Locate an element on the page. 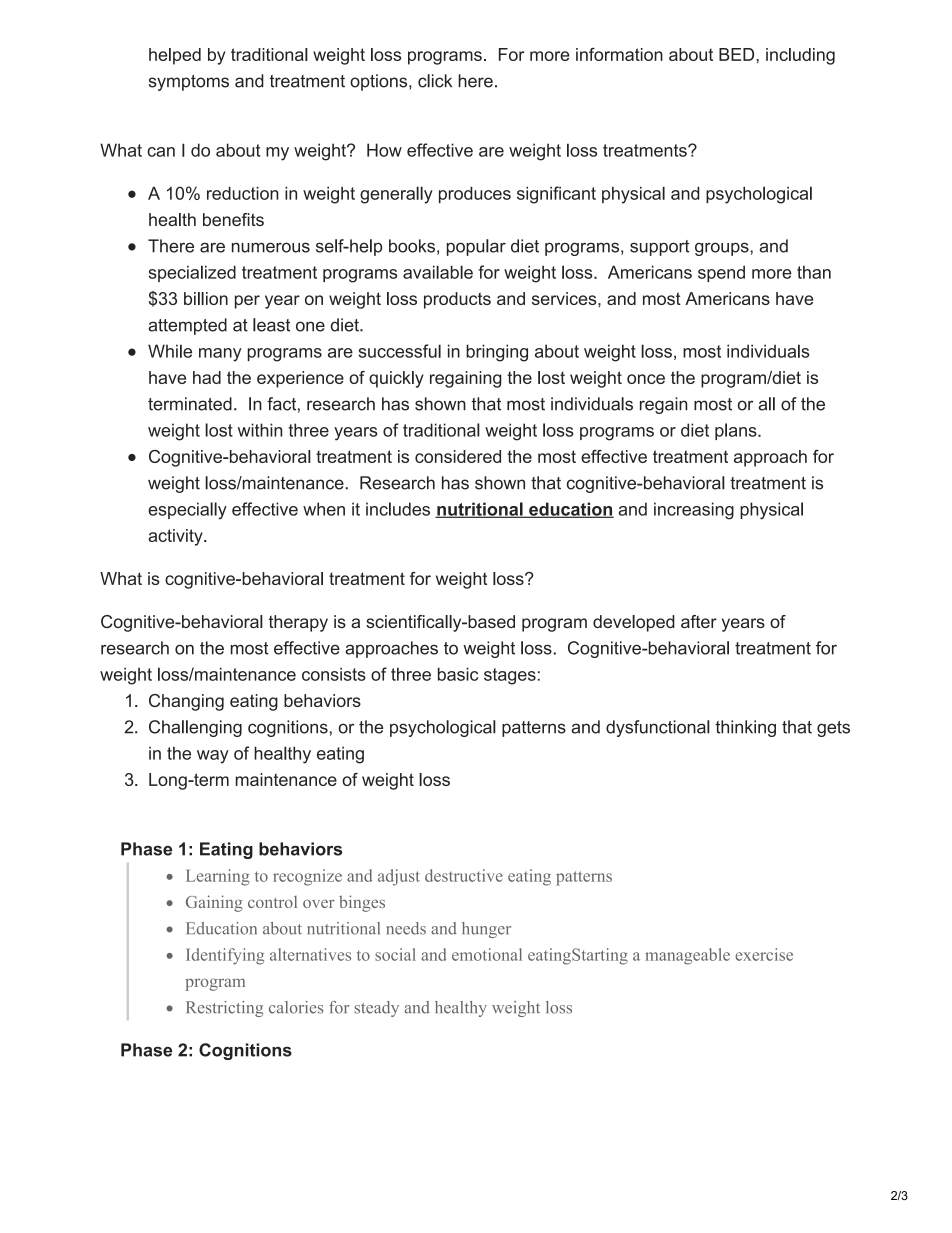 The height and width of the document is (1233, 952). stages is located at coordinates (510, 676).
